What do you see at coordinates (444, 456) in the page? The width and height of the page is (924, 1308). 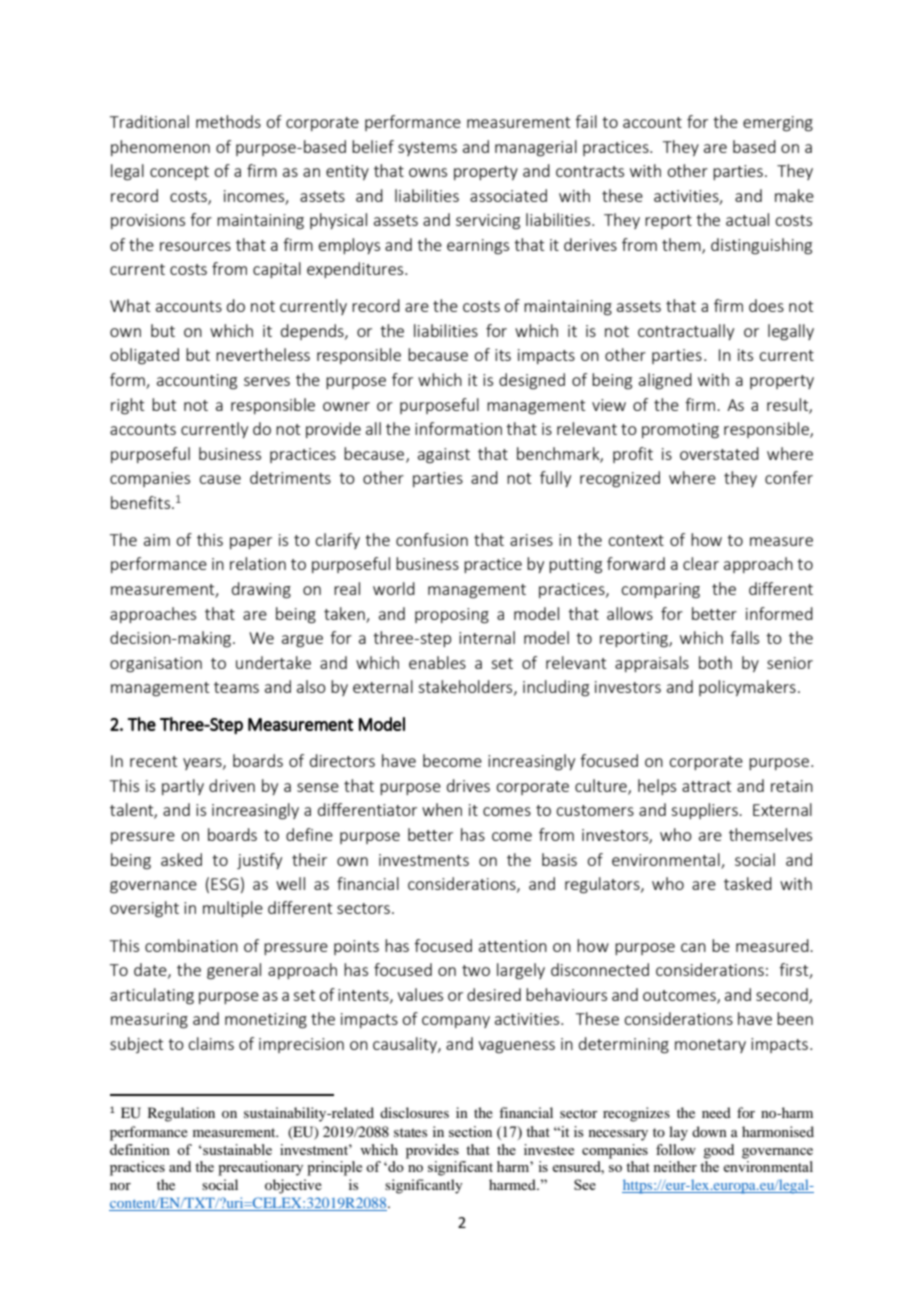 I see `against` at bounding box center [444, 456].
